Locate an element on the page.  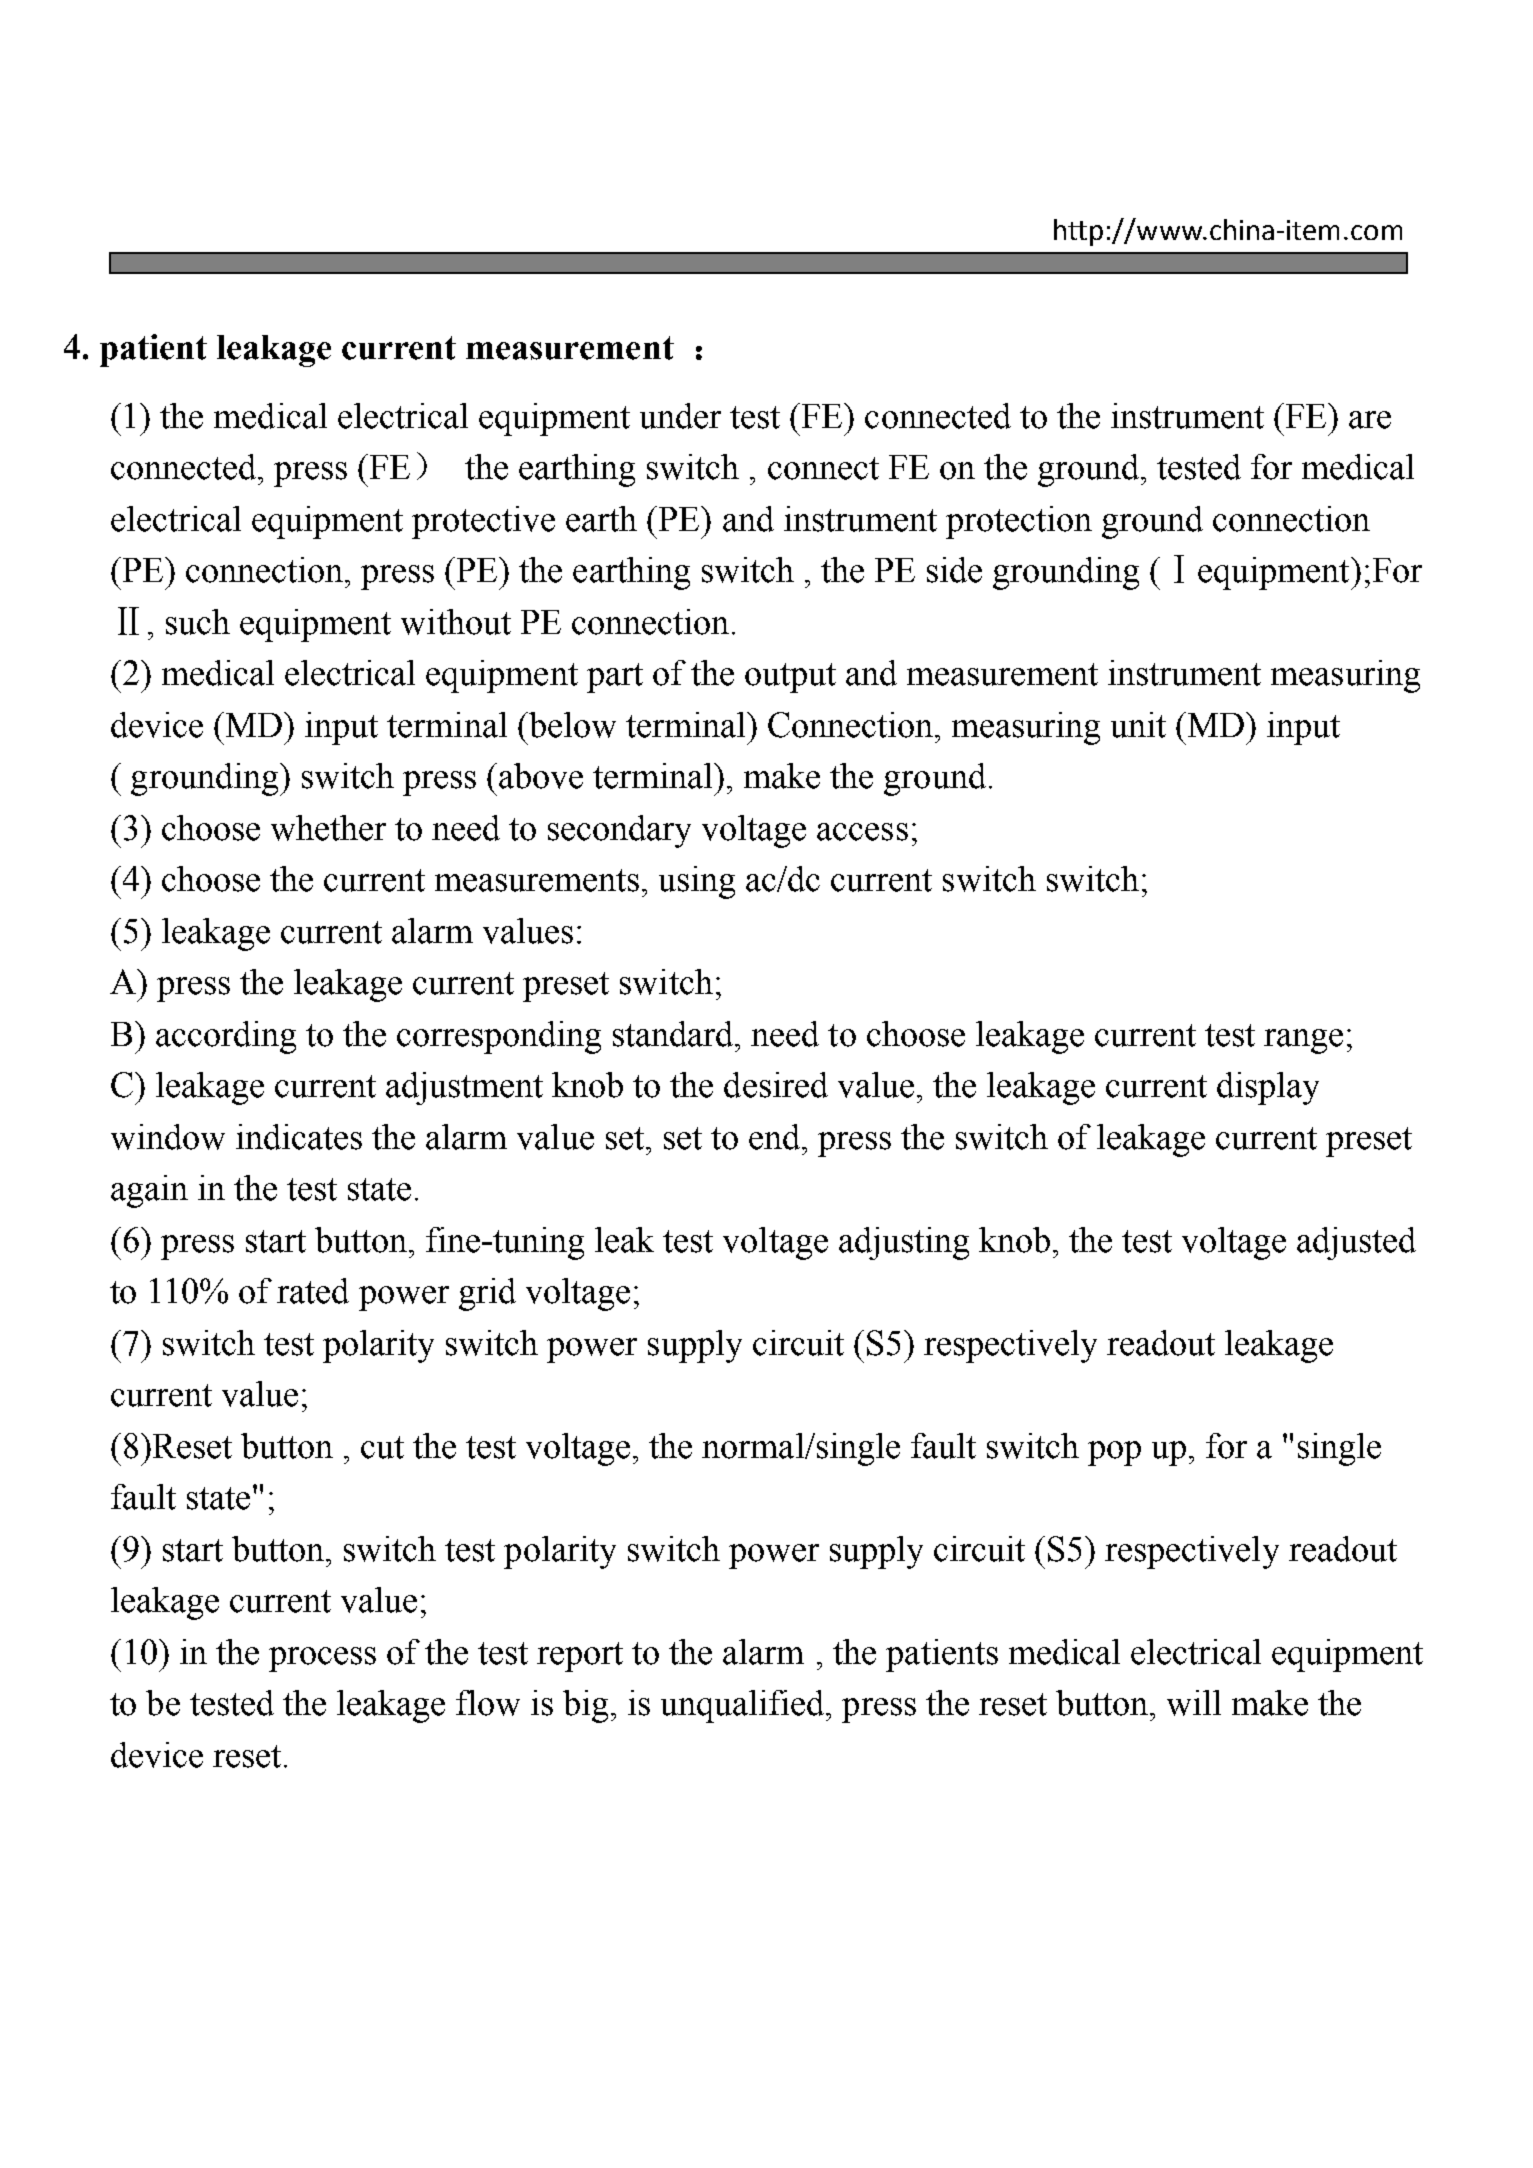
using is located at coordinates (697, 882).
